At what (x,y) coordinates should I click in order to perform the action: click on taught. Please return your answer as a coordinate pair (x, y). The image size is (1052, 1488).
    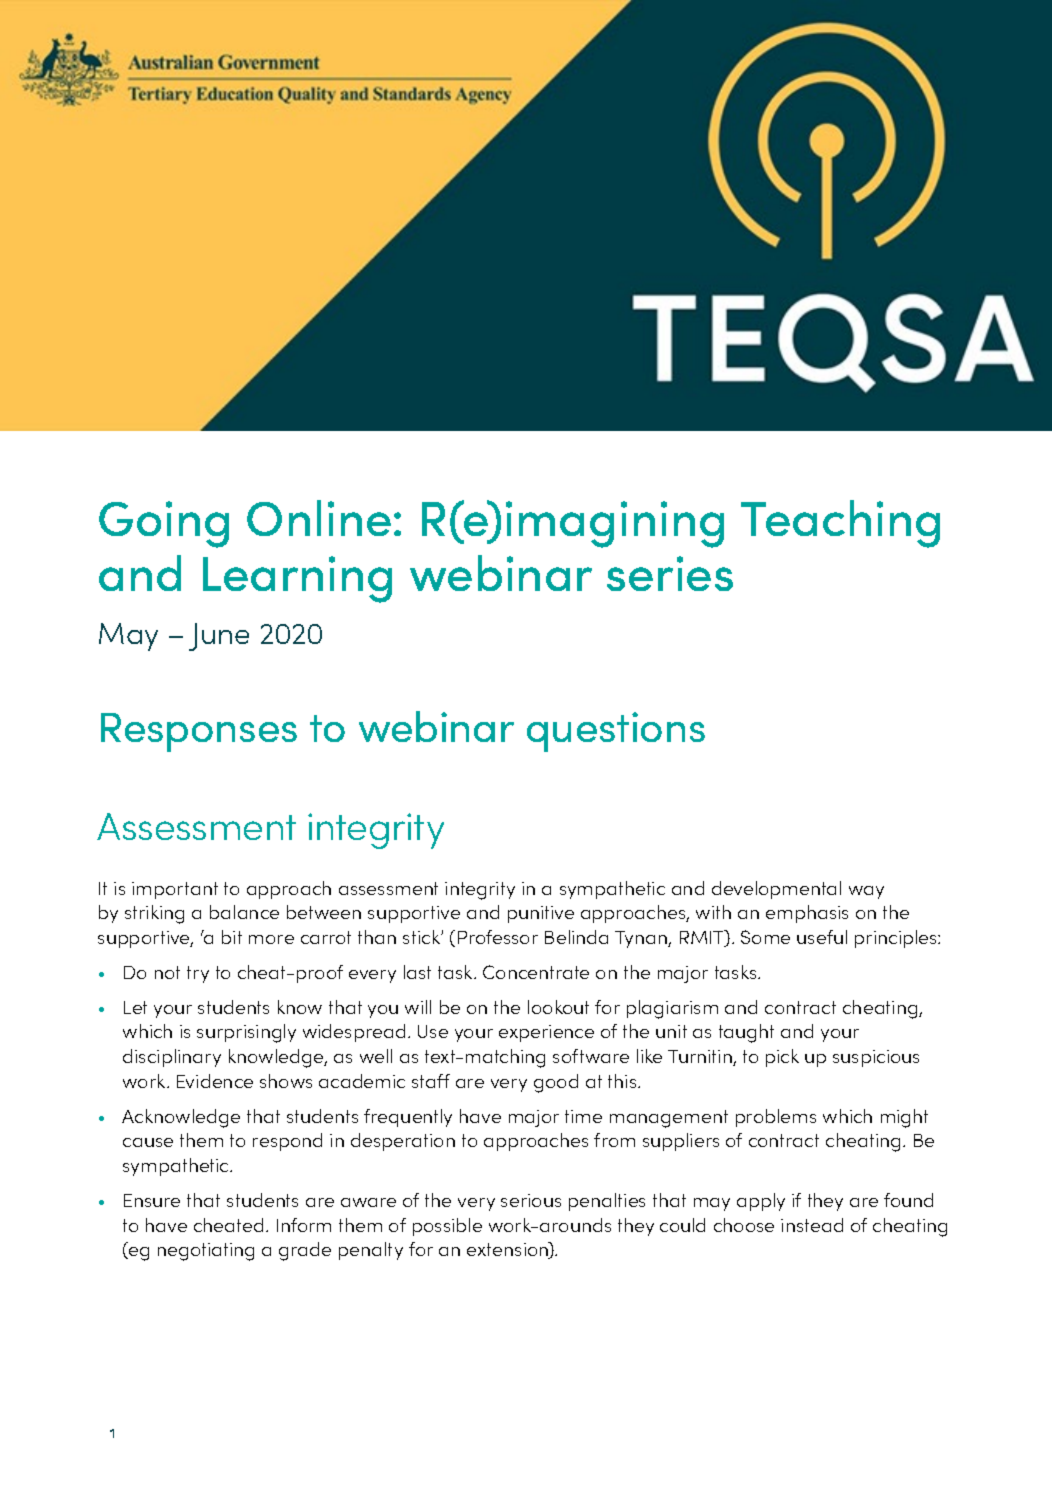
    Looking at the image, I should click on (746, 1033).
